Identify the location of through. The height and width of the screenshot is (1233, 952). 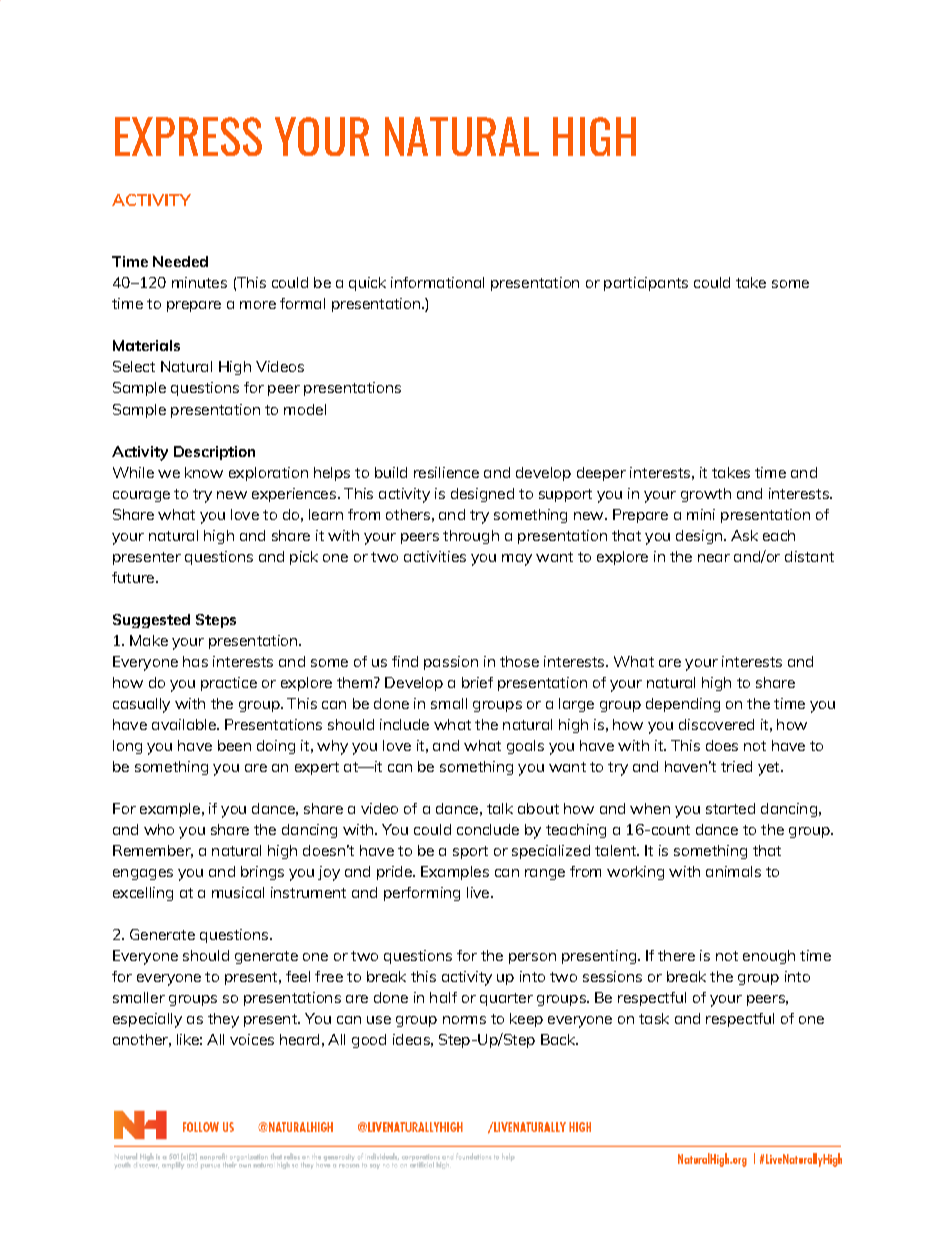
(471, 537).
